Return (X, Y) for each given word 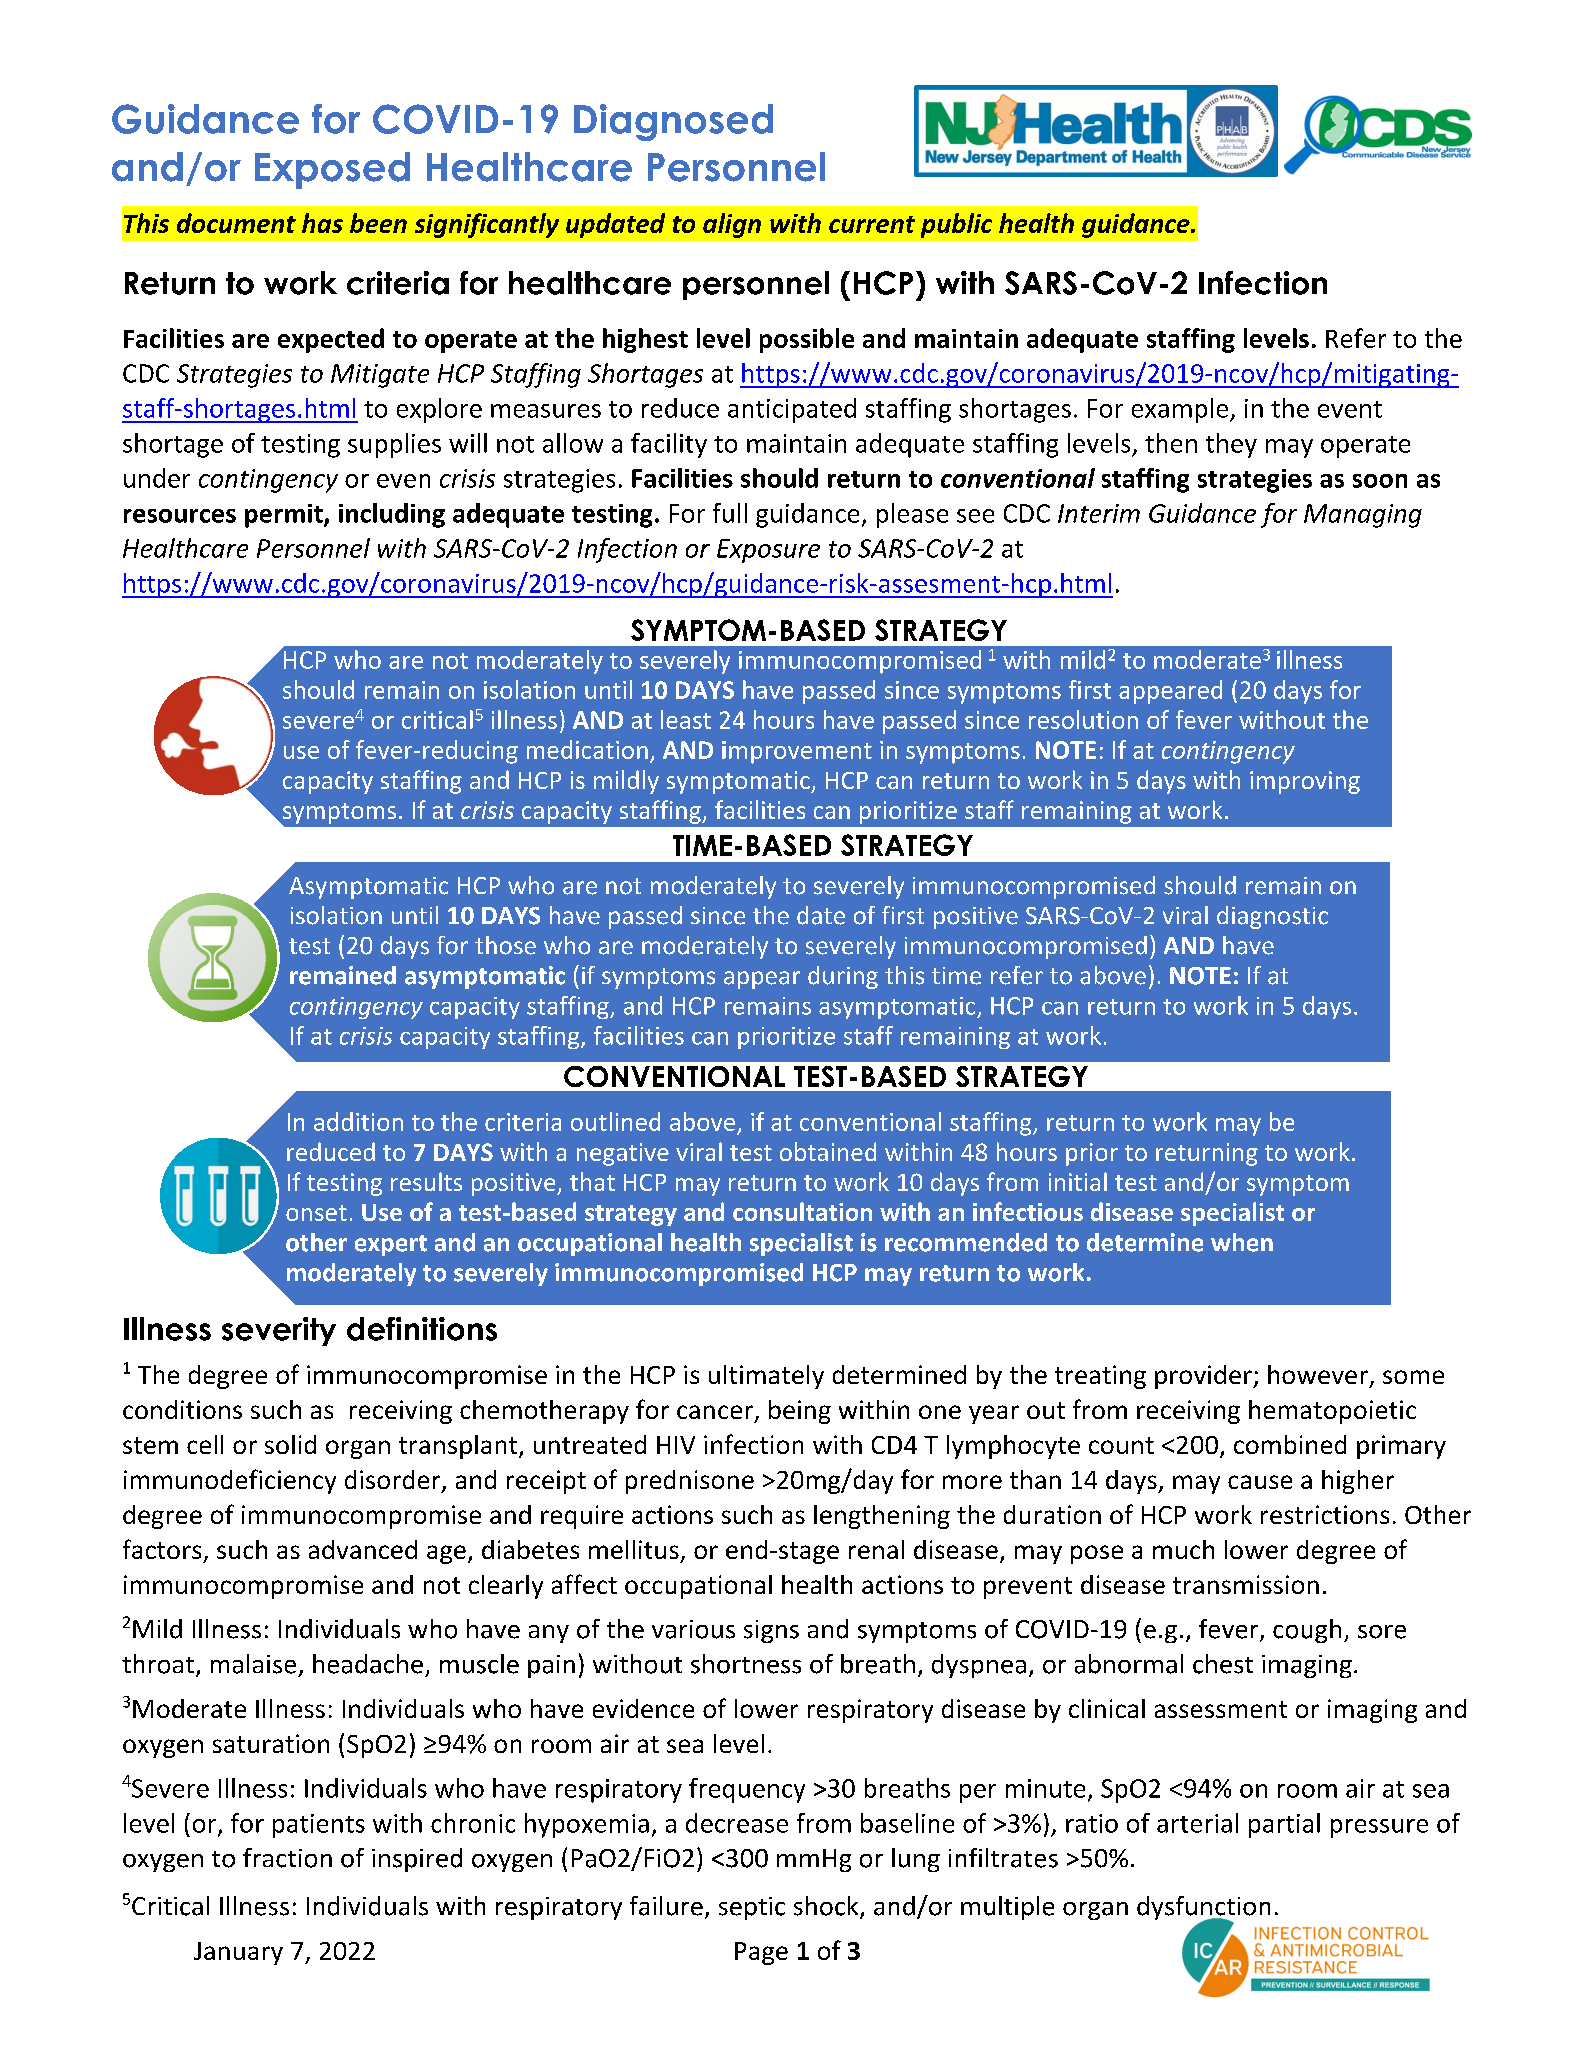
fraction (287, 1858)
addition (358, 1121)
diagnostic (1272, 917)
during (843, 977)
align (732, 225)
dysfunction (1203, 1909)
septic (752, 1908)
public (956, 225)
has (322, 223)
